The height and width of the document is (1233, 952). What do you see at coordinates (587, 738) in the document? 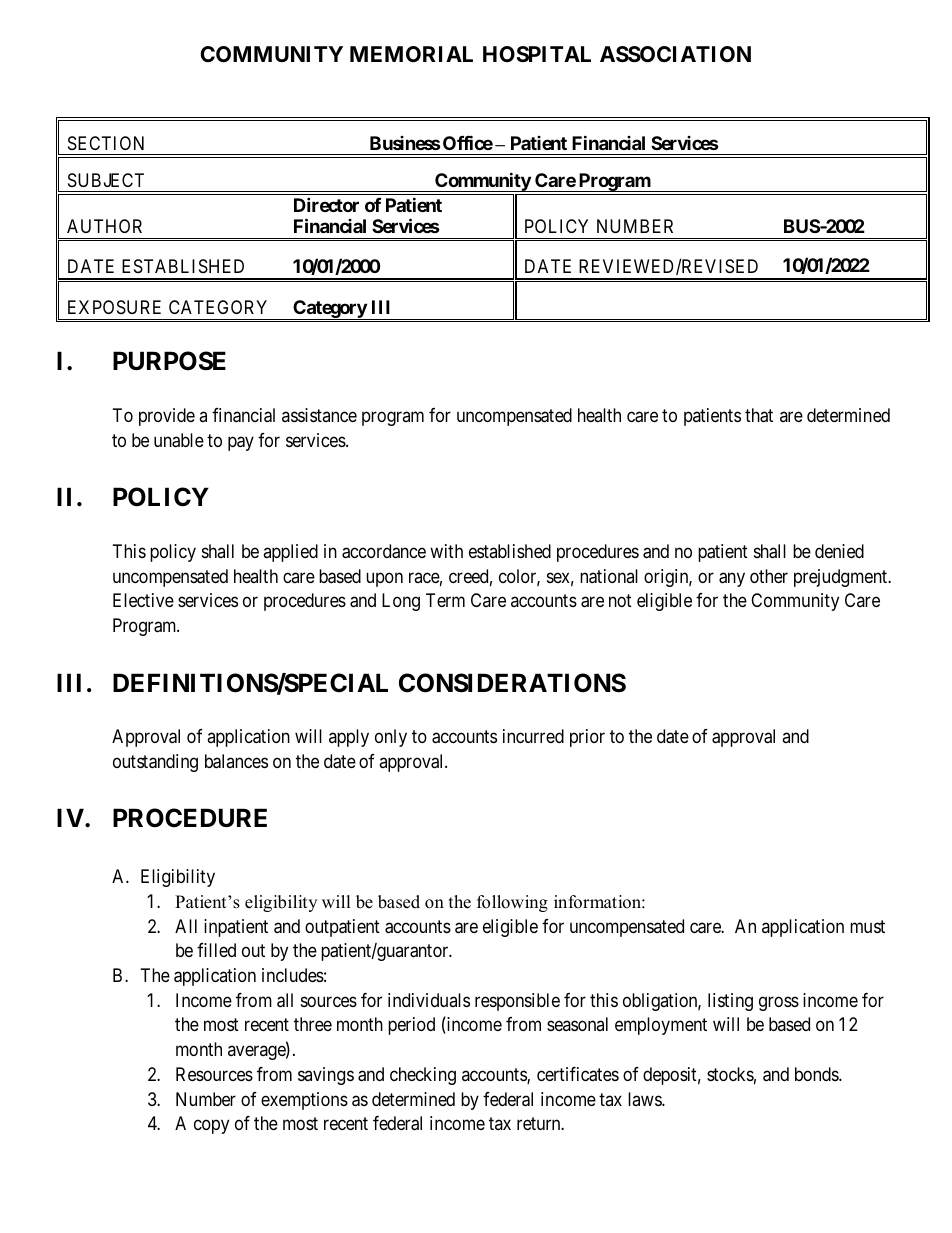
I see `prior` at bounding box center [587, 738].
